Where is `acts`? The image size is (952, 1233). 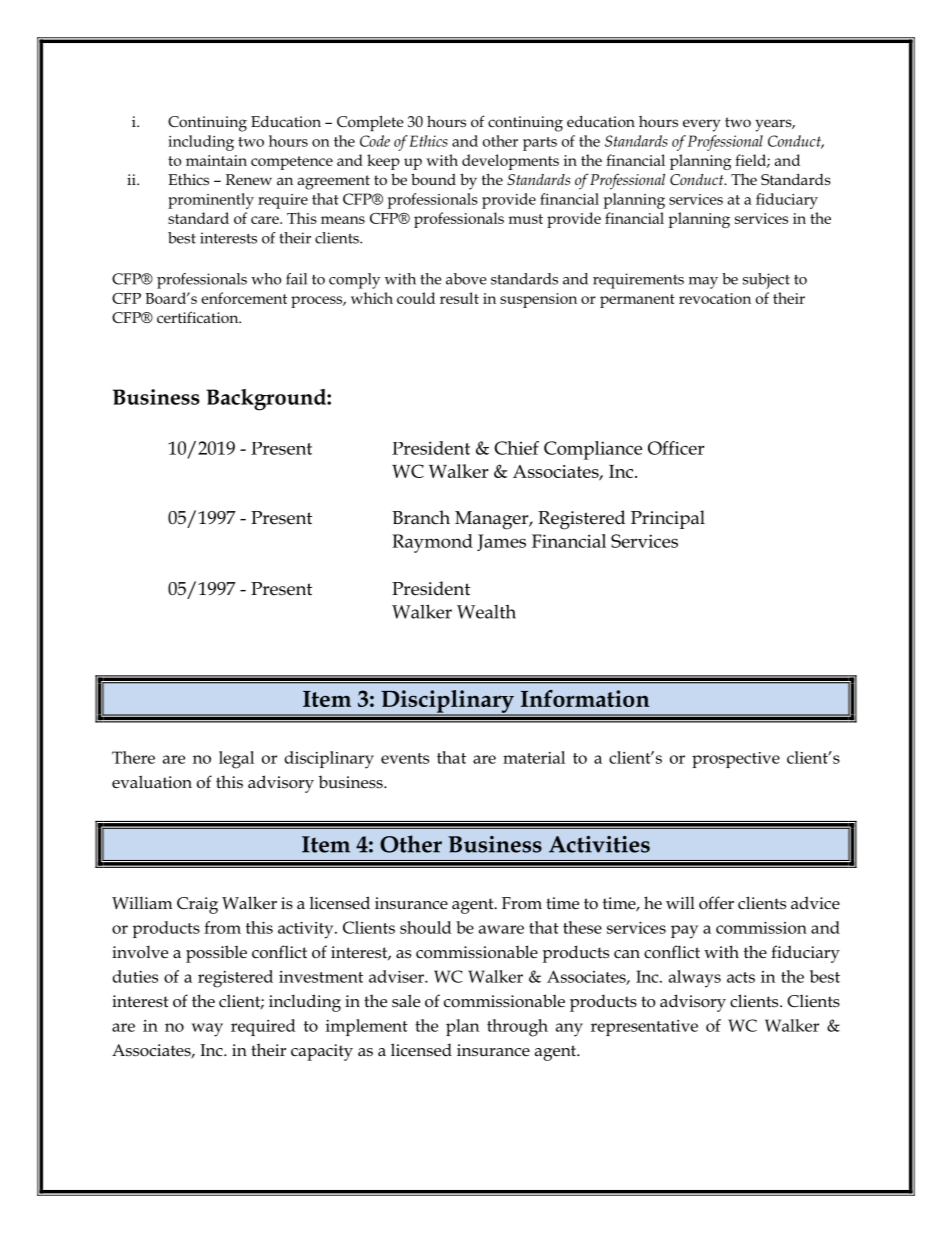
acts is located at coordinates (741, 977).
